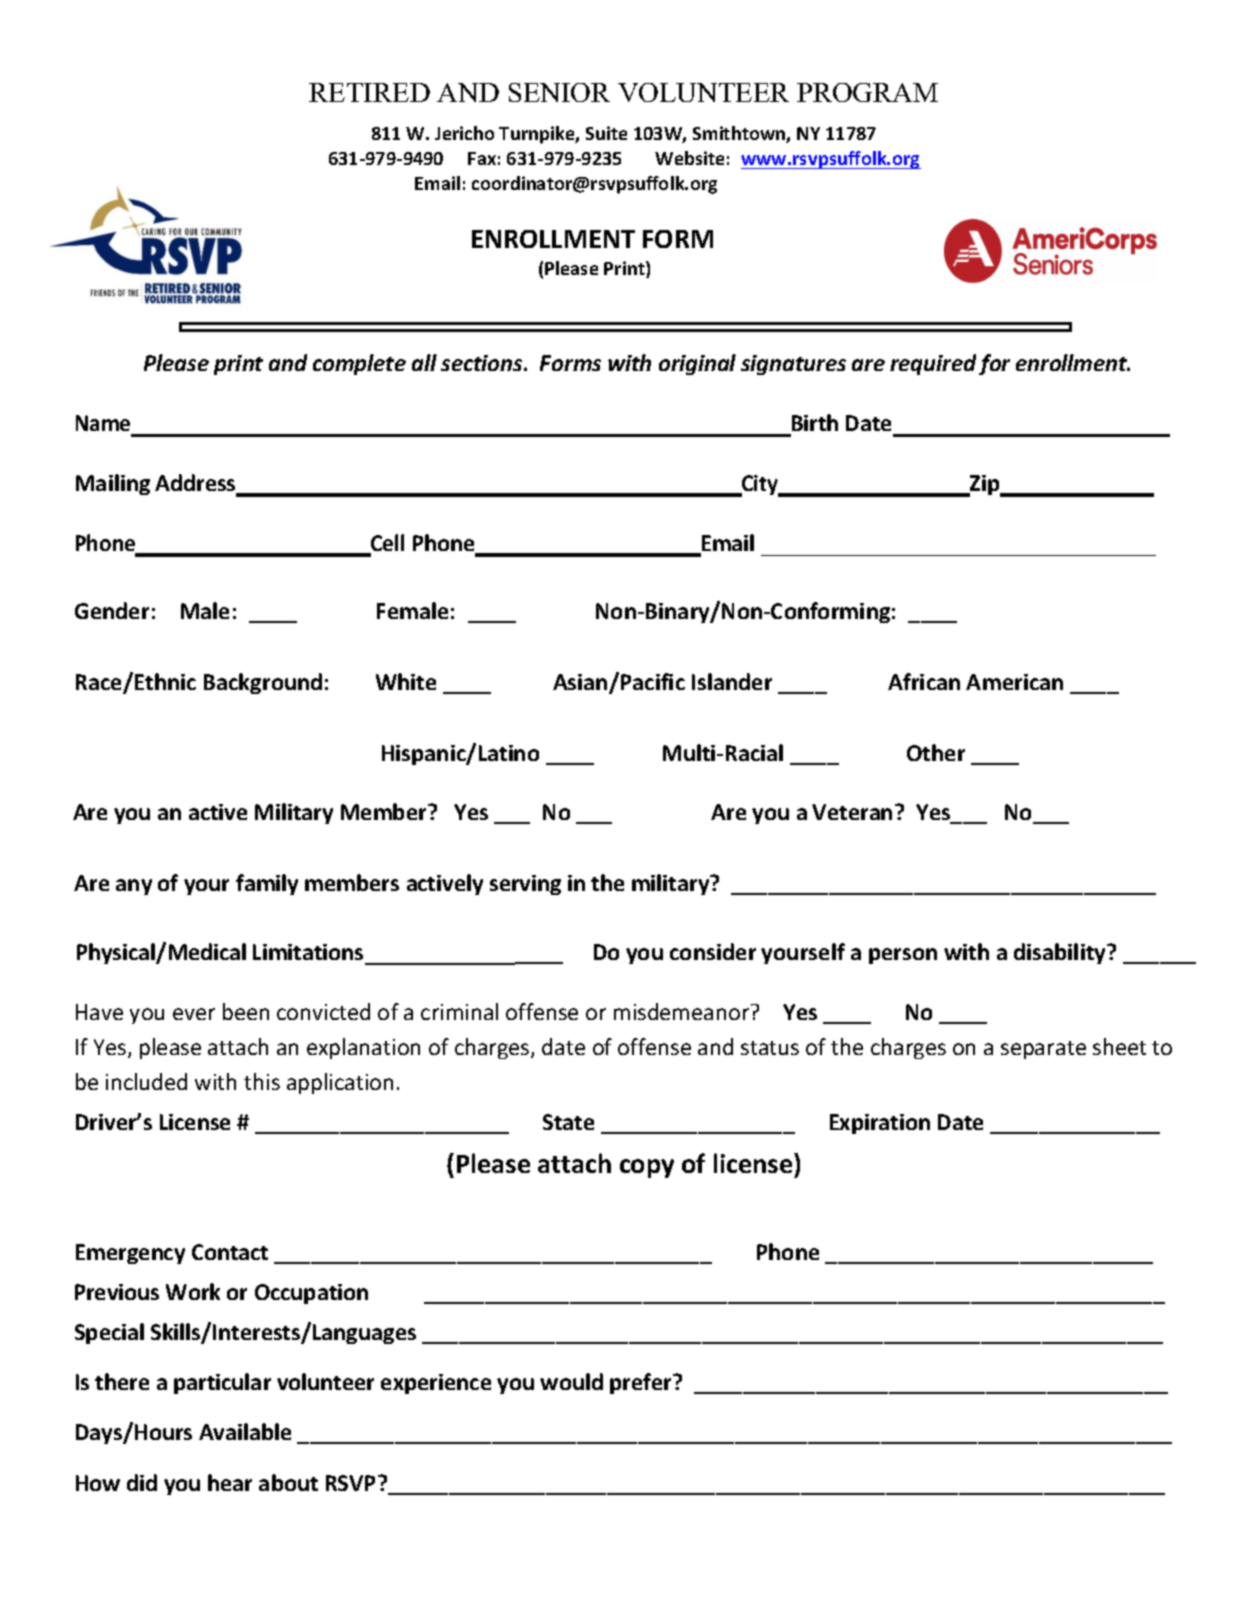 This image has width=1255, height=1624. What do you see at coordinates (267, 884) in the image?
I see `family` at bounding box center [267, 884].
